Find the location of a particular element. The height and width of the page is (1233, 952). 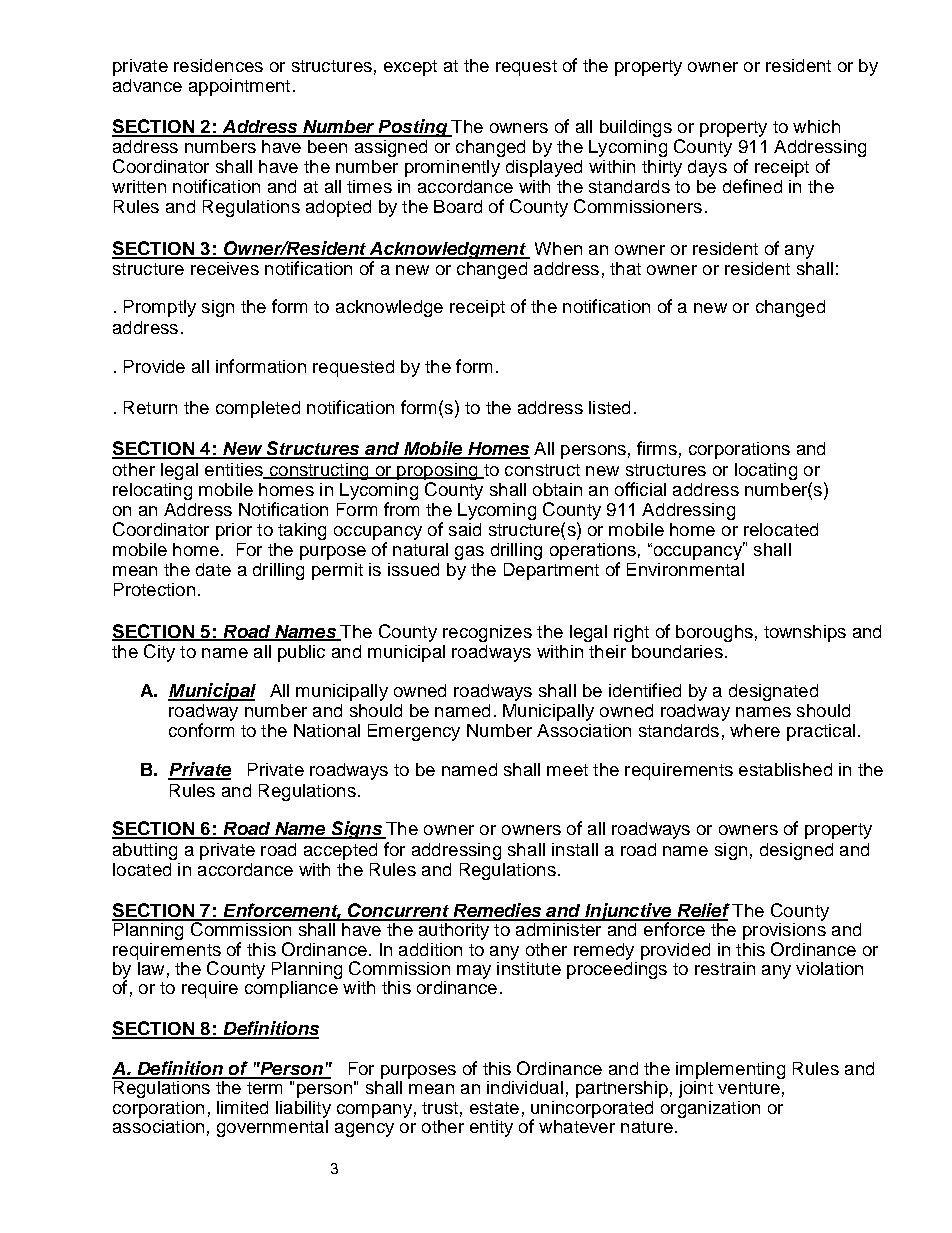

prior is located at coordinates (234, 531).
